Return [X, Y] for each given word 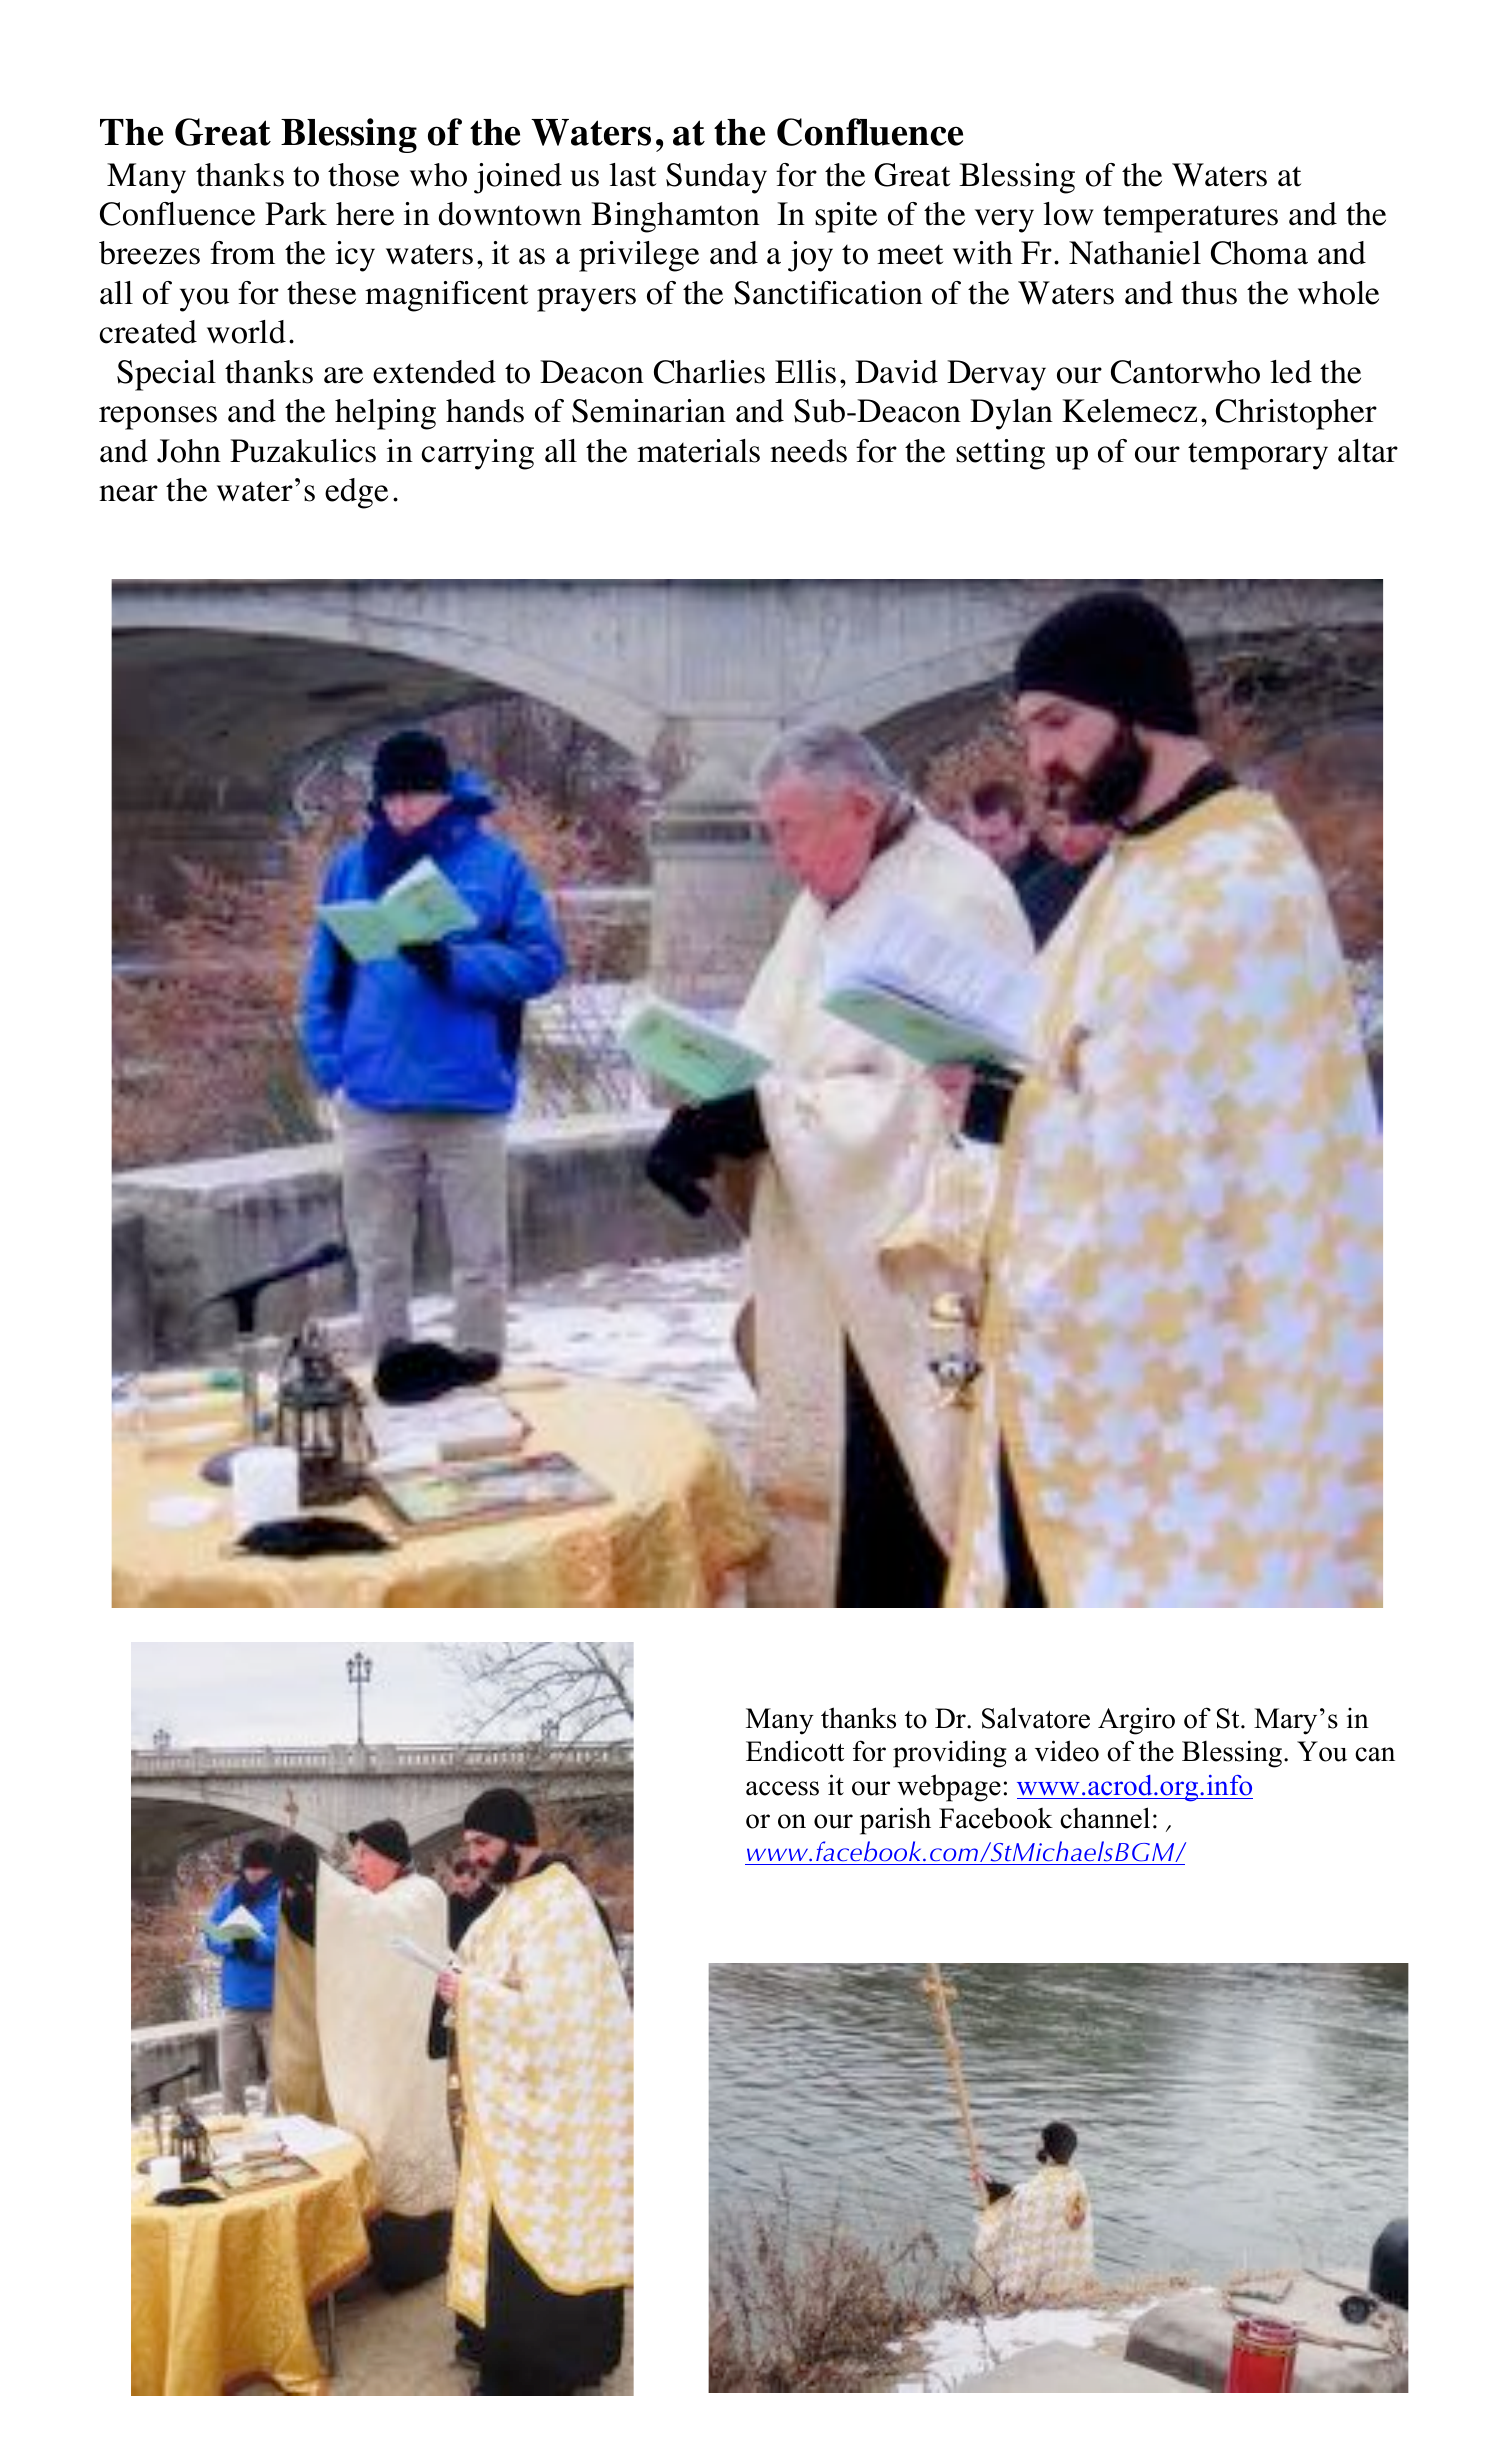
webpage [949, 1788]
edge [356, 493]
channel [1105, 1818]
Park [296, 214]
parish [895, 1821]
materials [698, 451]
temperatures [1190, 219]
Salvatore [1036, 1718]
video [1067, 1751]
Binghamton [675, 217]
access [782, 1788]
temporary [1258, 456]
